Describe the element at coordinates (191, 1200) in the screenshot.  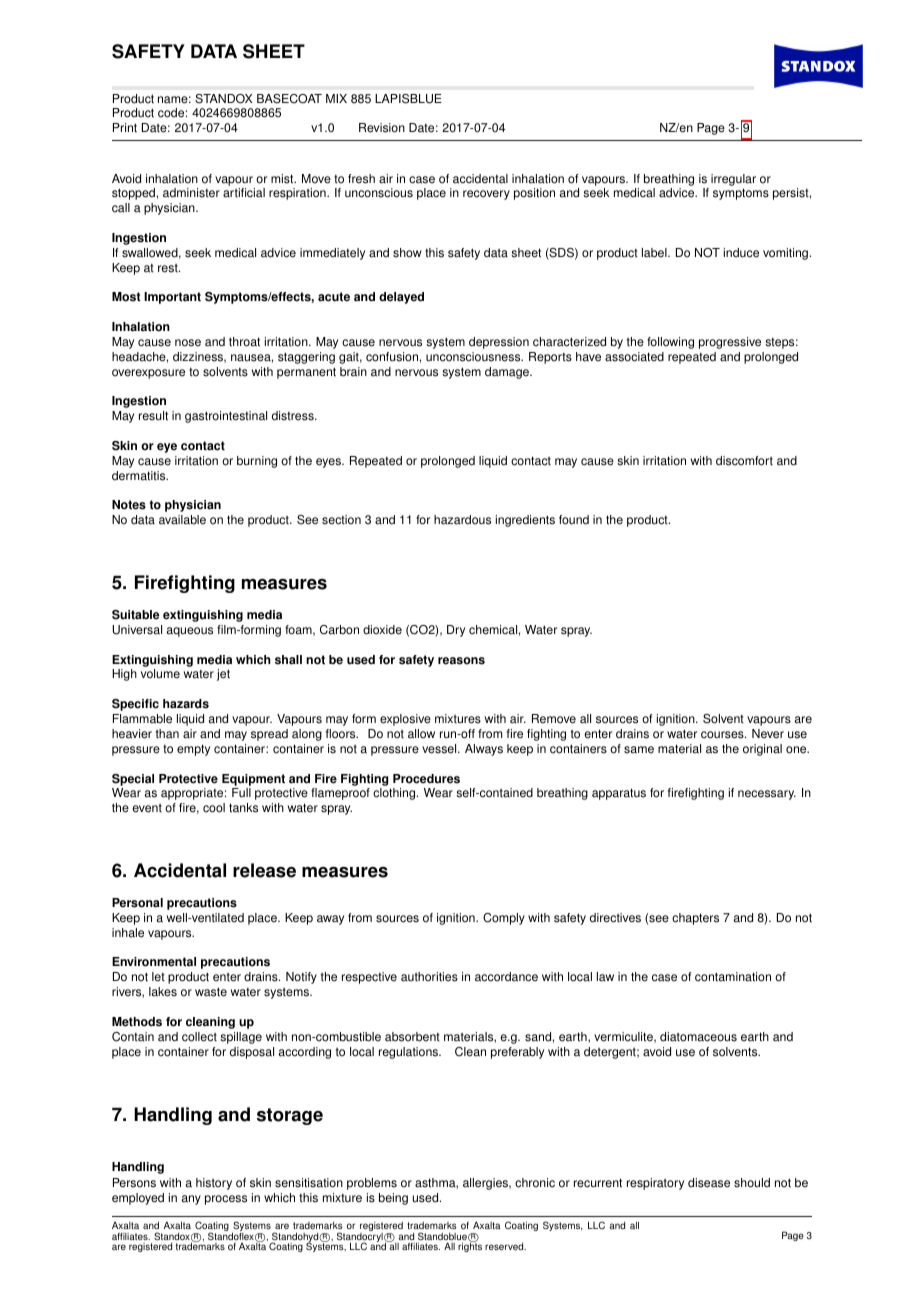
I see `any` at that location.
